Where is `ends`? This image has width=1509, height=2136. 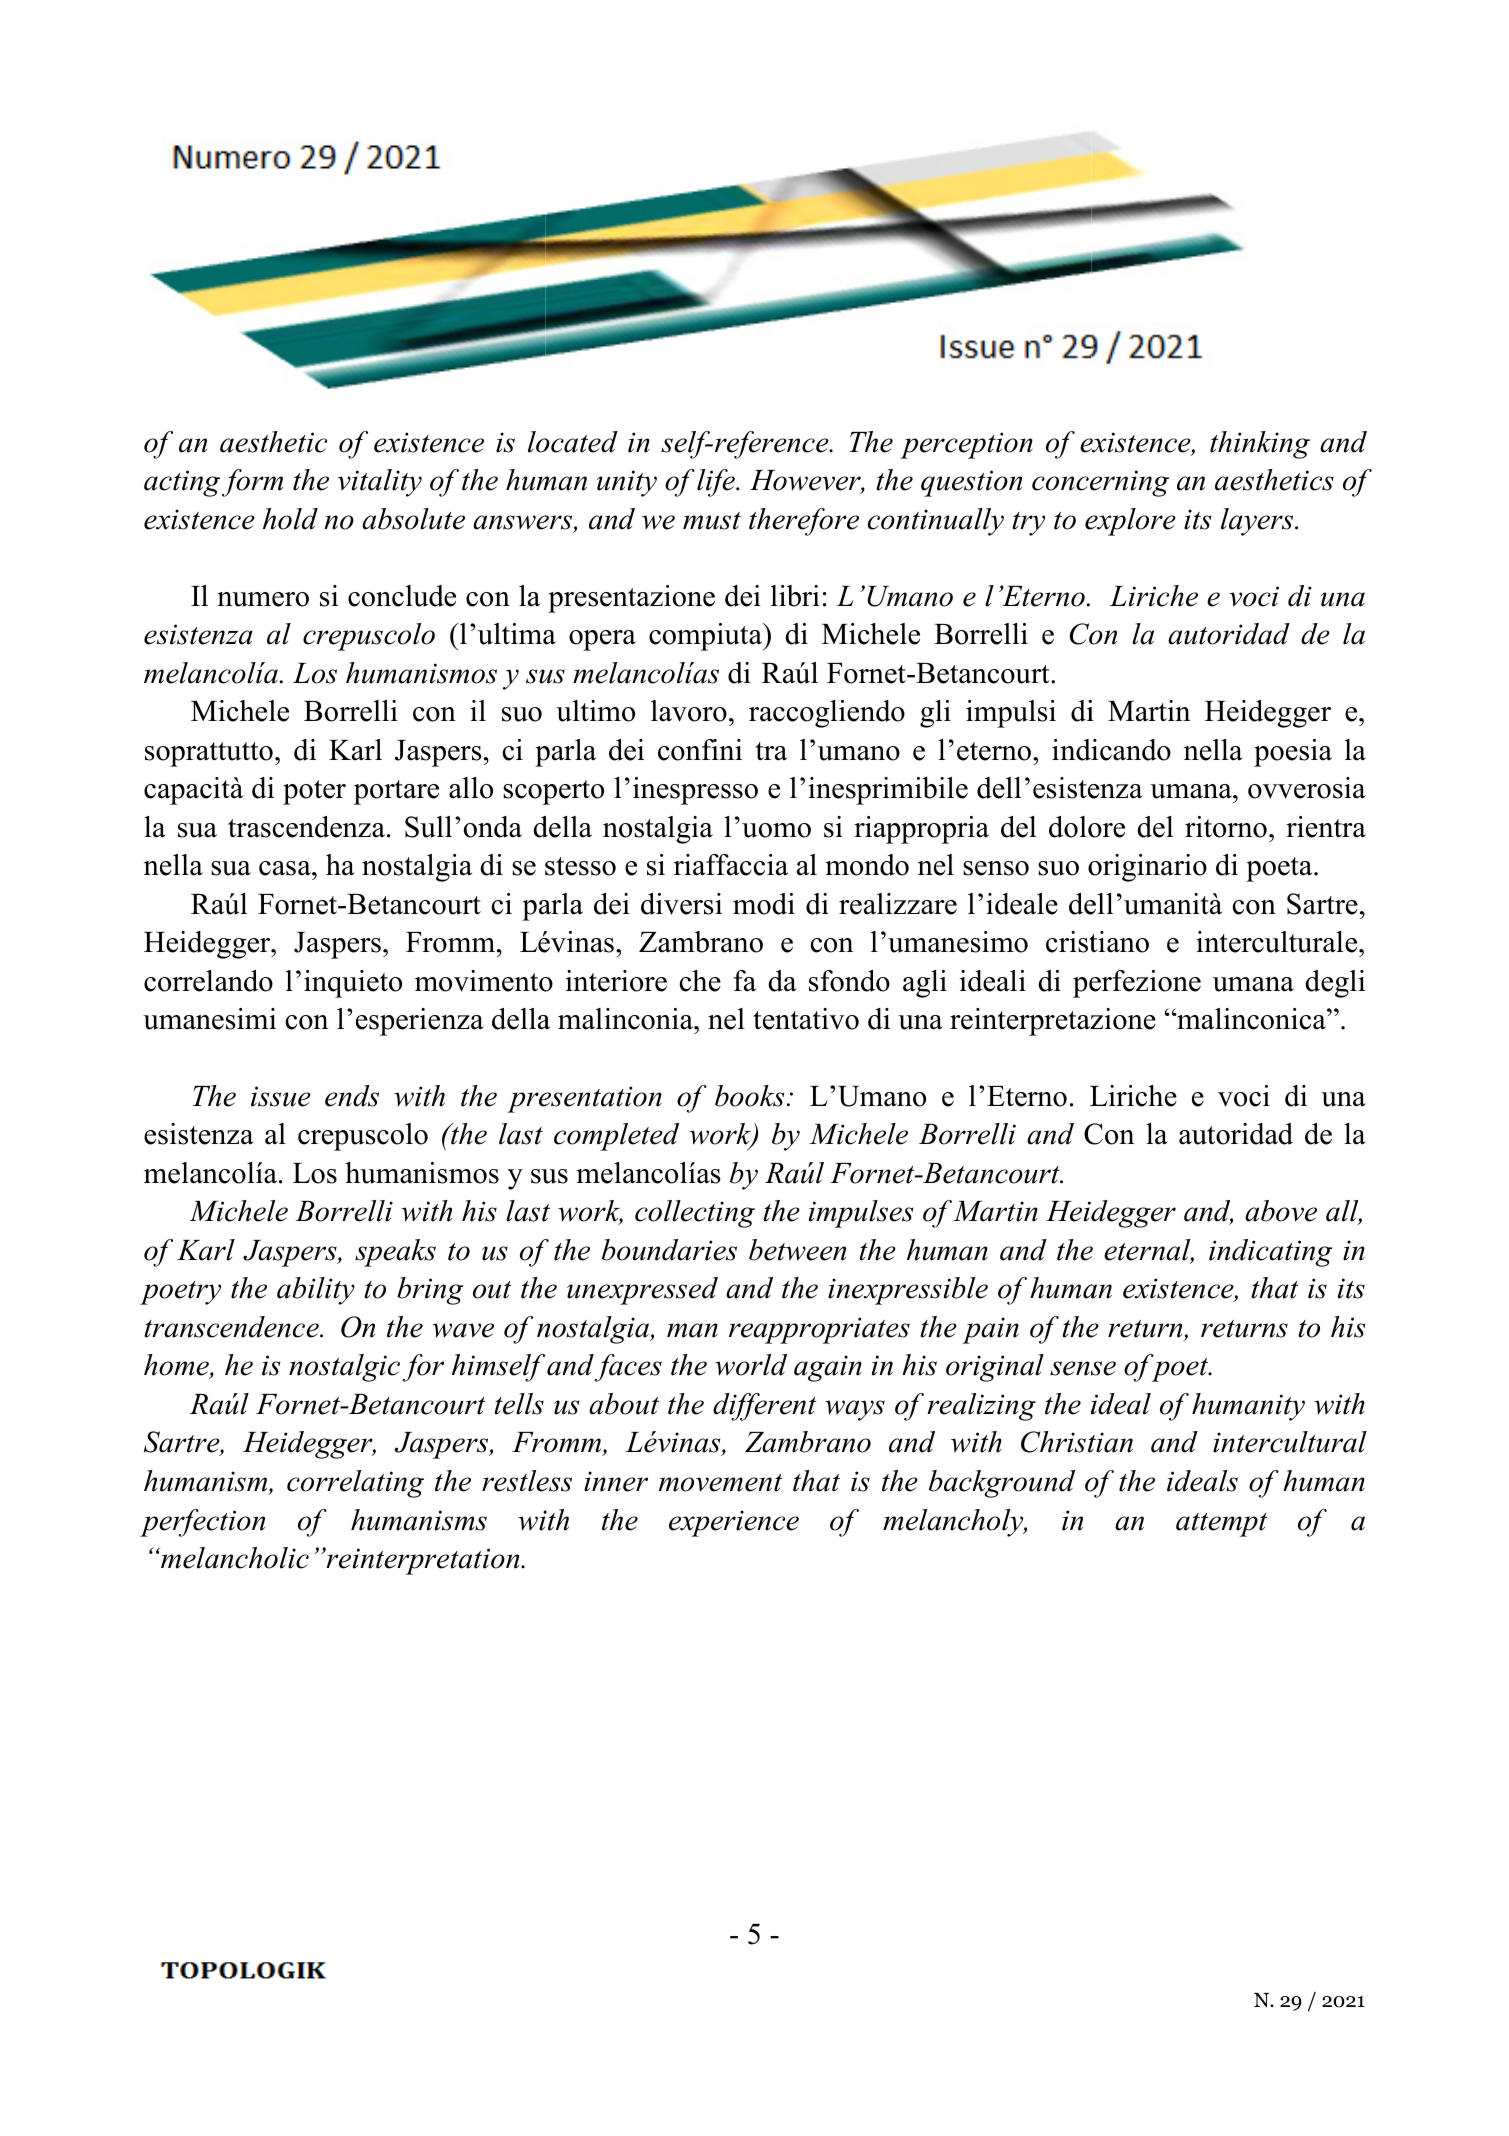 ends is located at coordinates (352, 1096).
